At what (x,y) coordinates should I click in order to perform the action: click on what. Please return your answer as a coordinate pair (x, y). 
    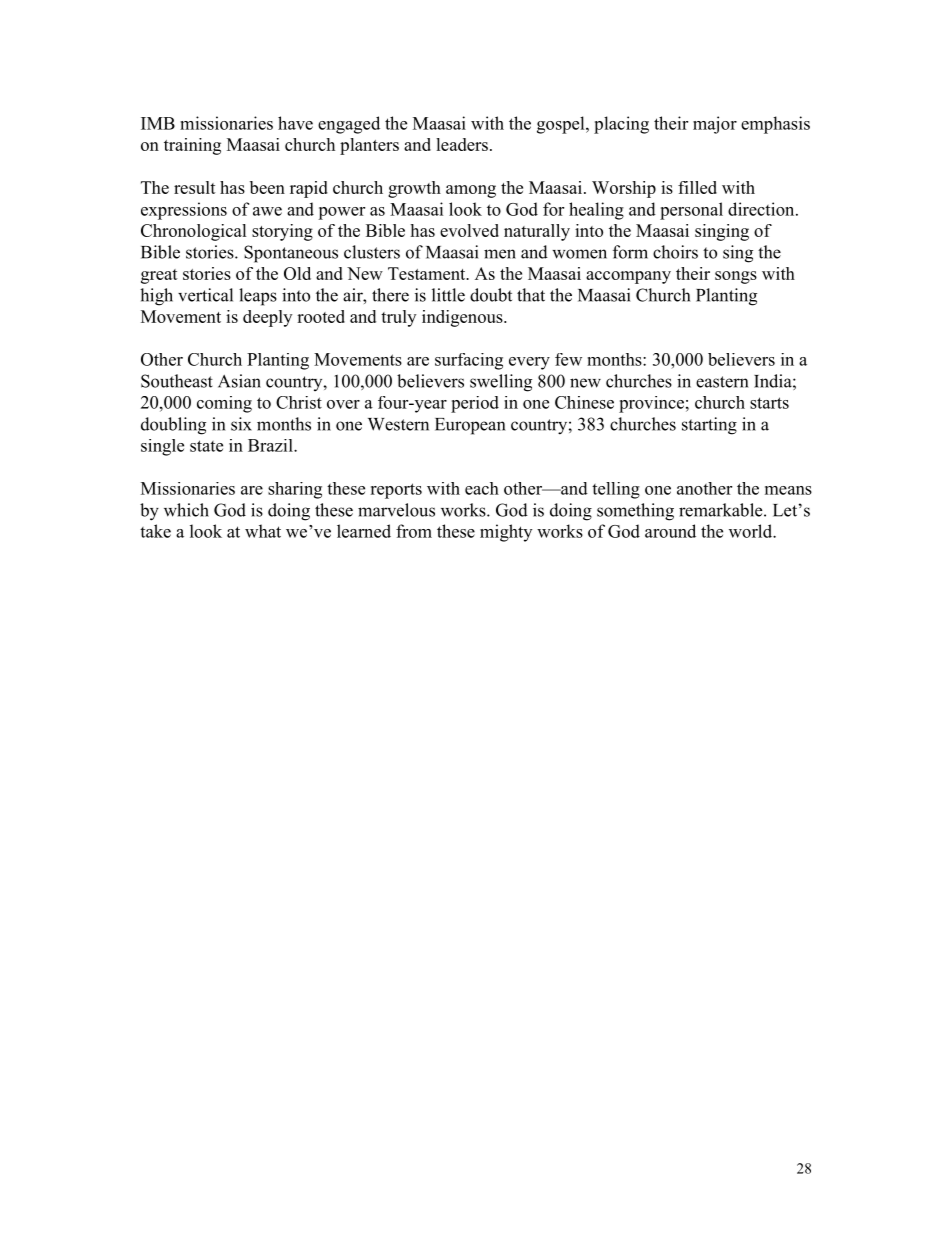
    Looking at the image, I should click on (263, 531).
